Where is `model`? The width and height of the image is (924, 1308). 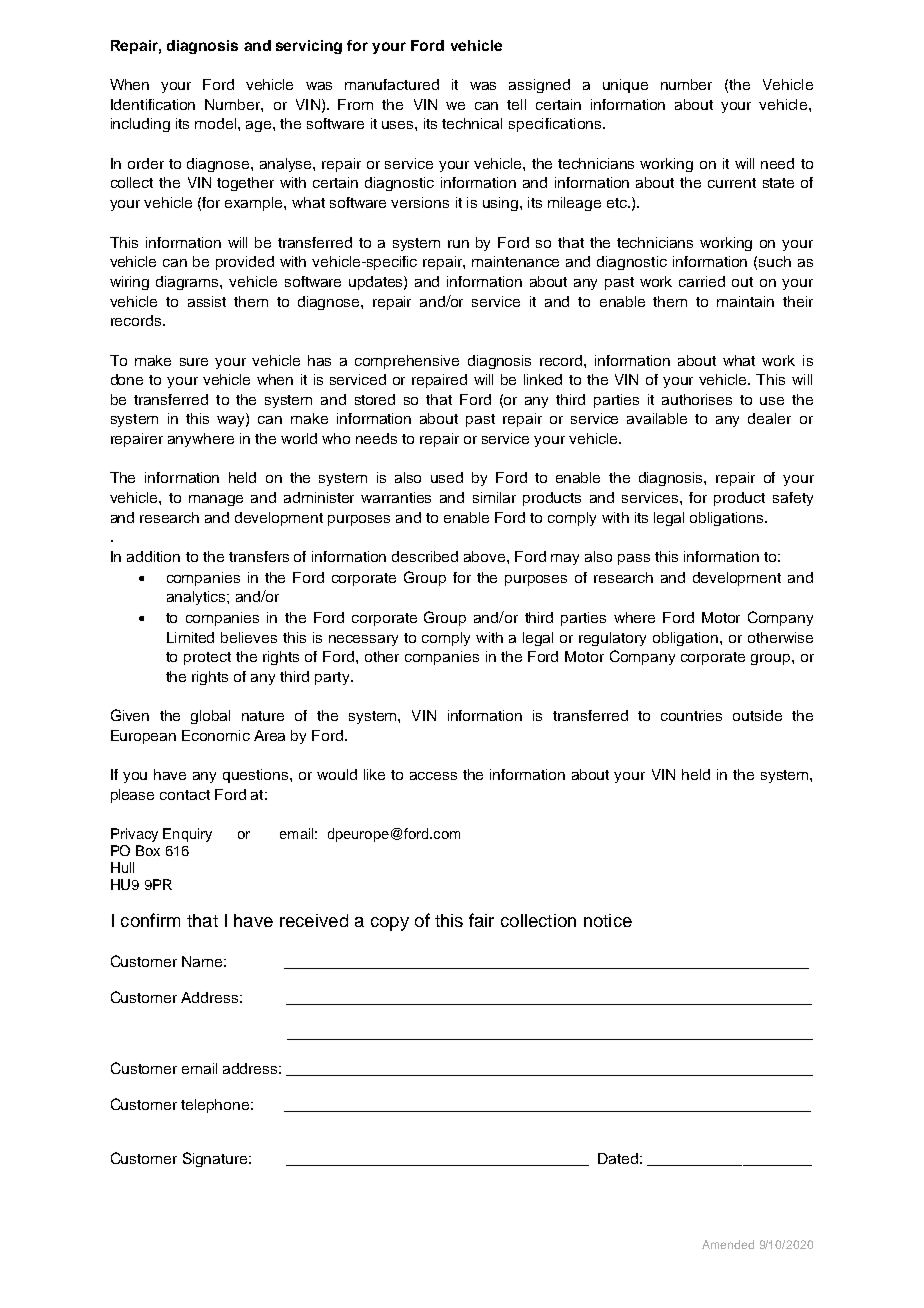 model is located at coordinates (217, 123).
